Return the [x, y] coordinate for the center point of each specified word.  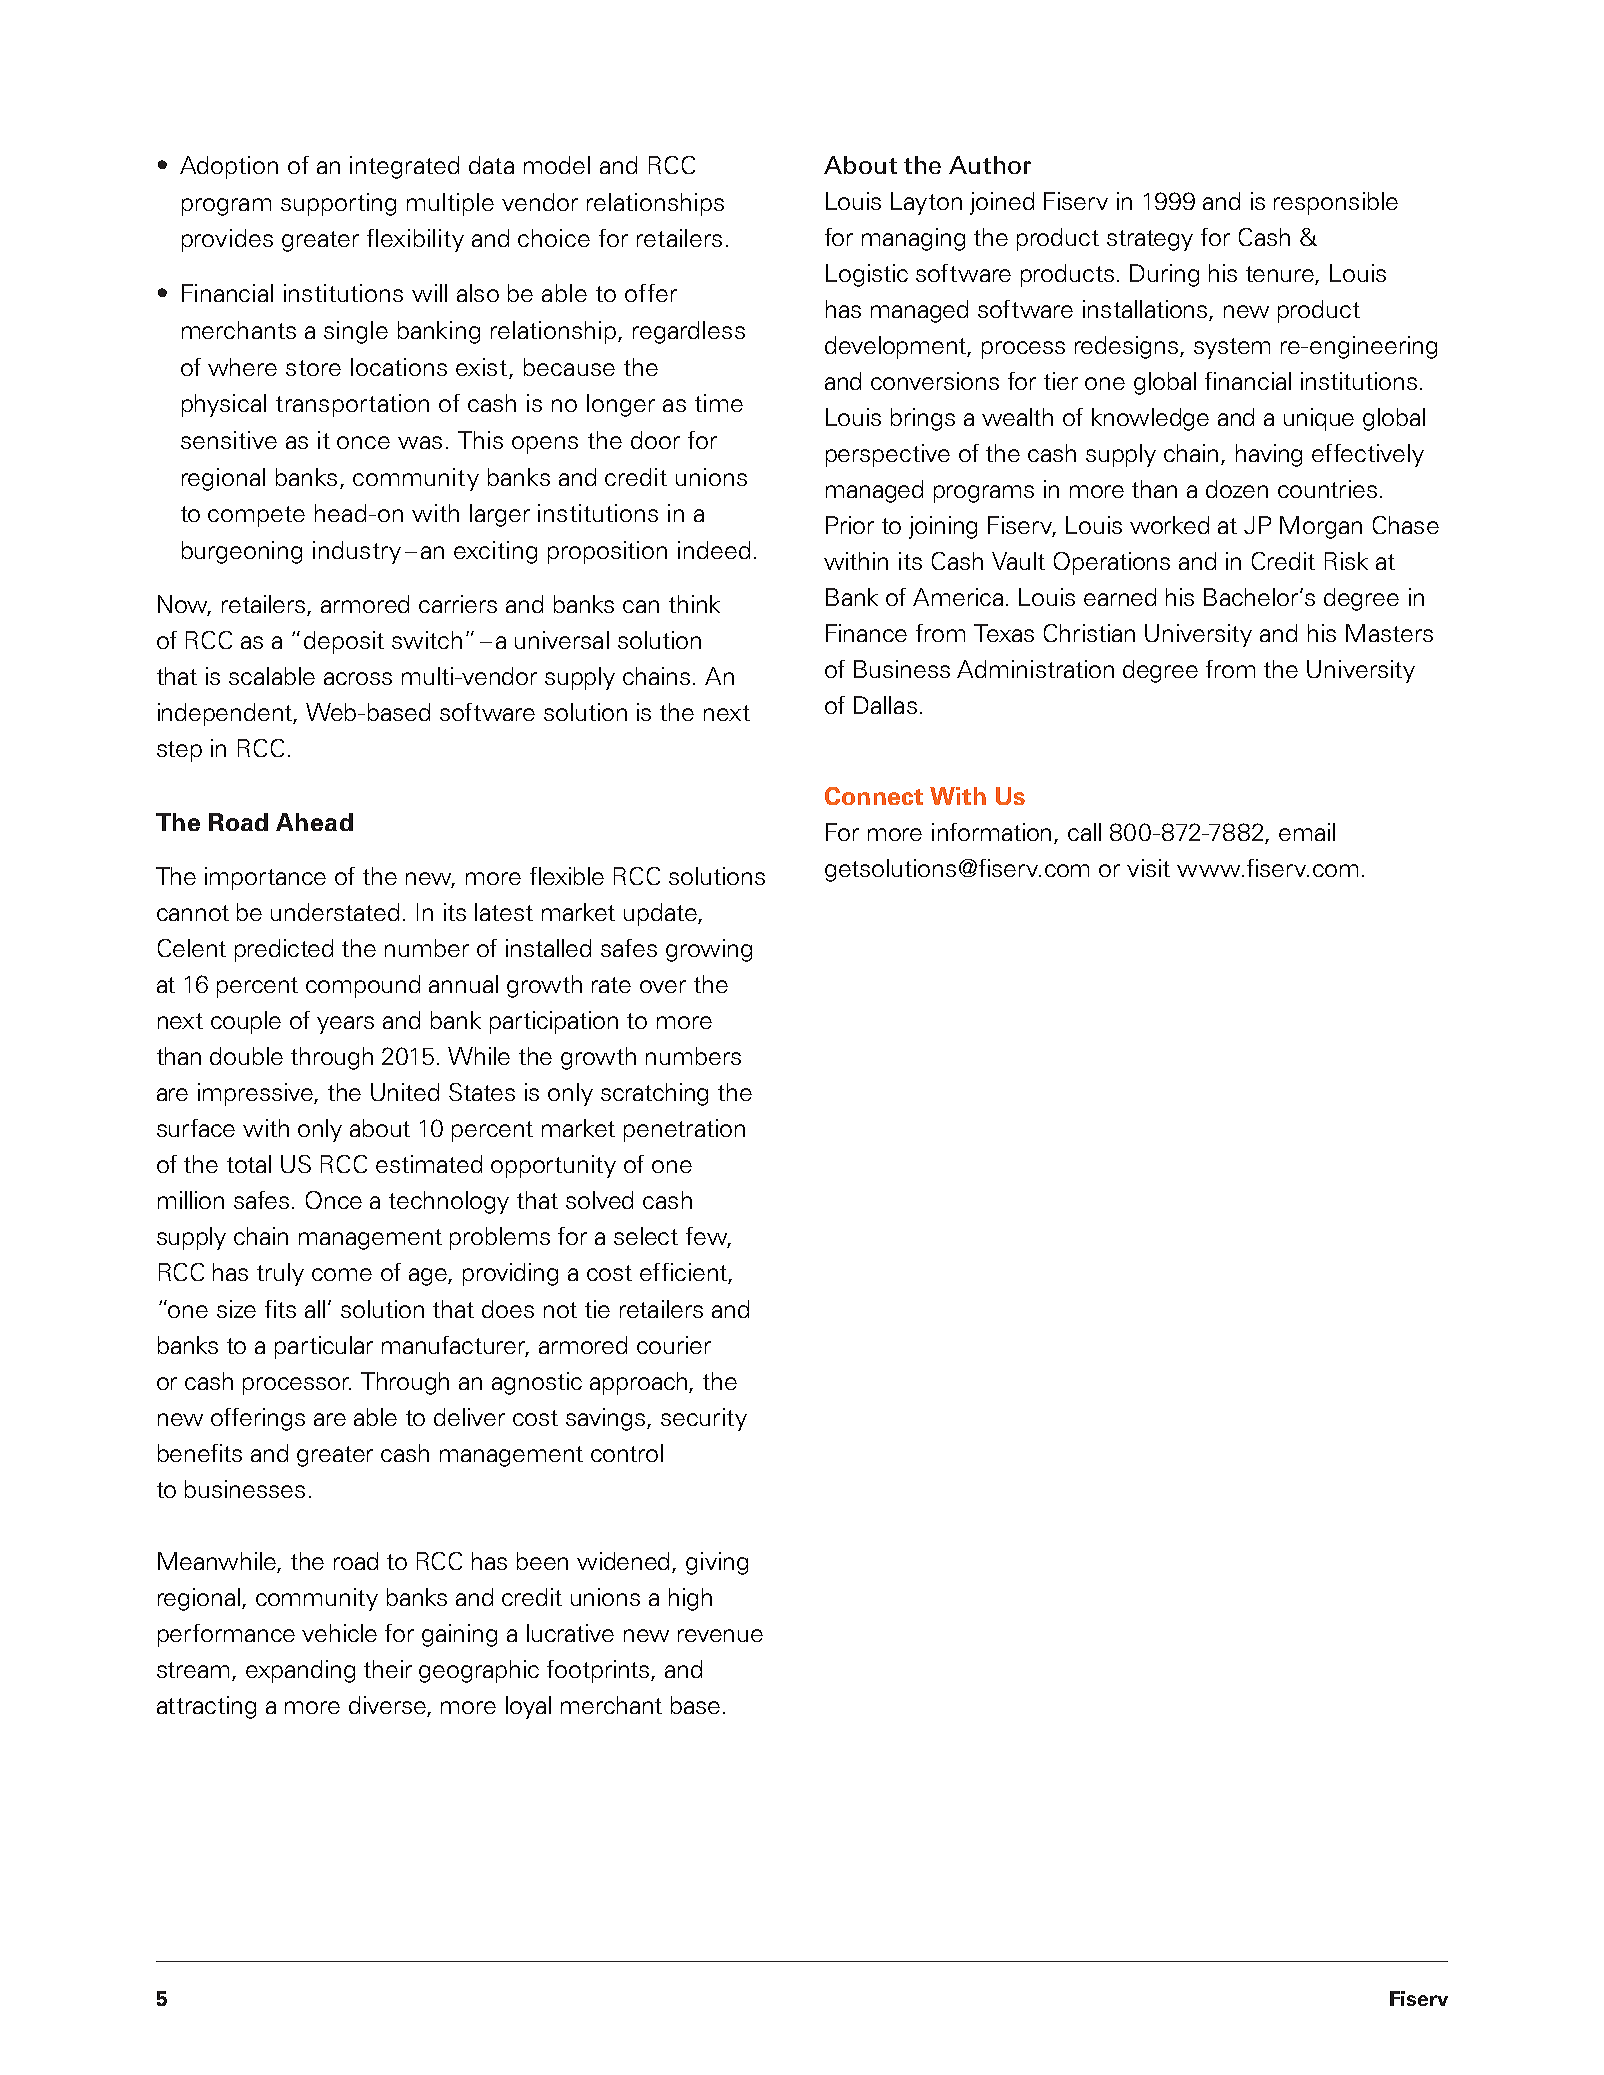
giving [717, 1563]
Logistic [867, 275]
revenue [720, 1635]
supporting [338, 204]
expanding [300, 1671]
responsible [1336, 203]
